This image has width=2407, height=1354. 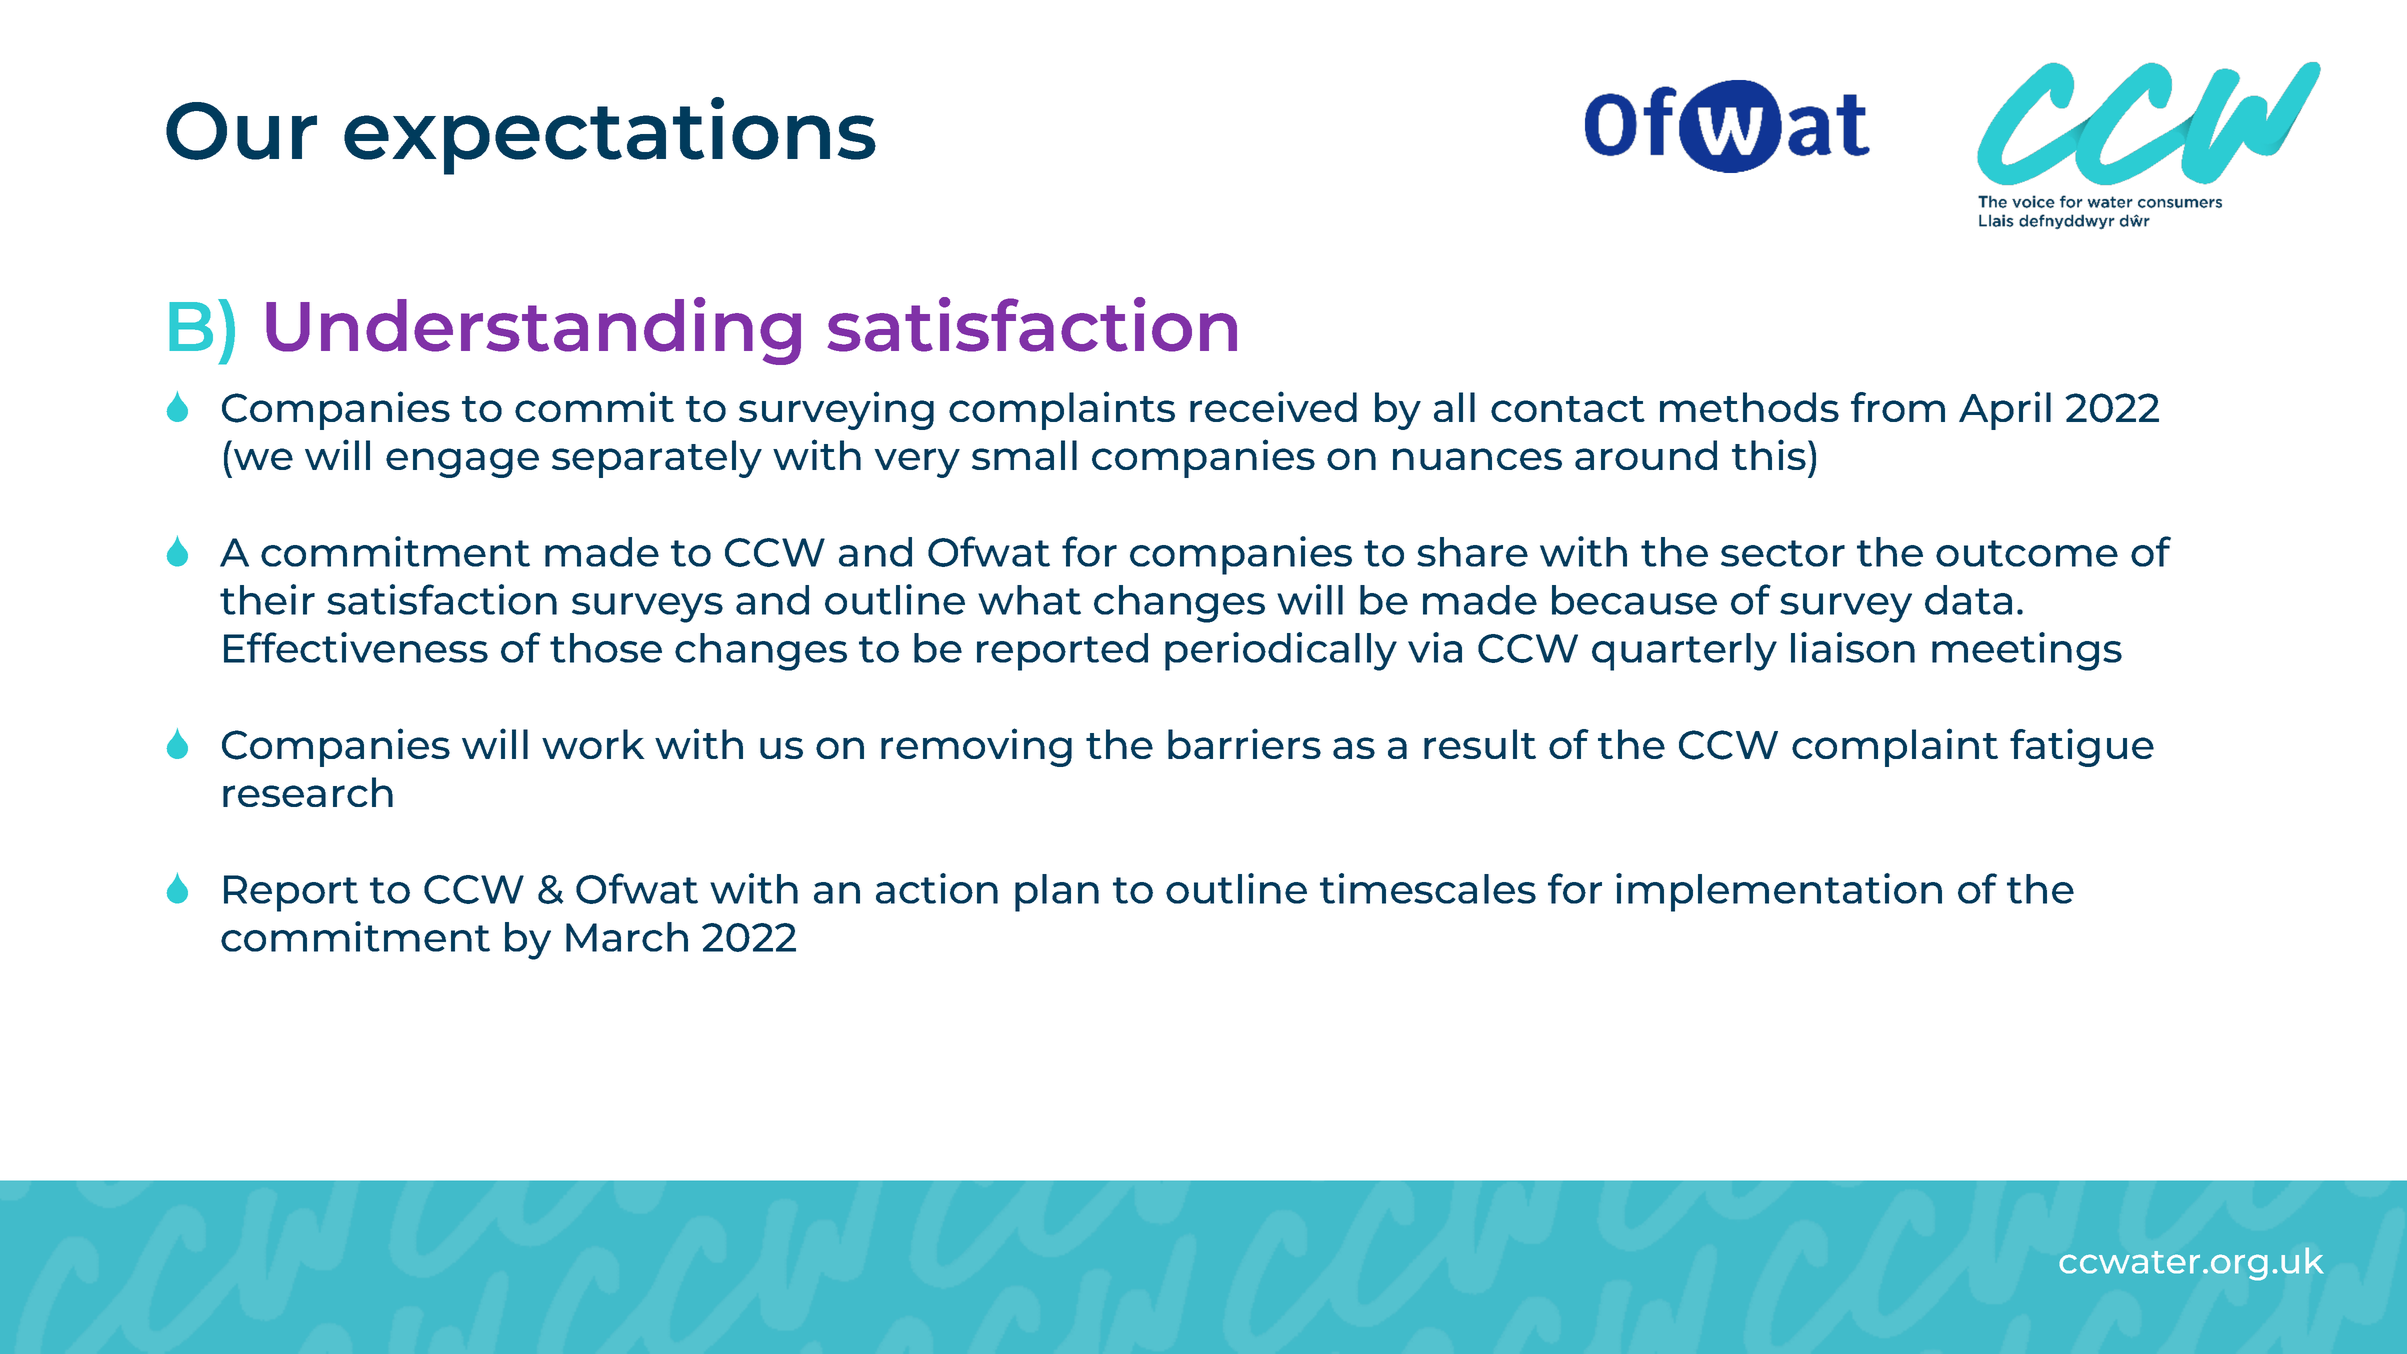 What do you see at coordinates (627, 937) in the image?
I see `March` at bounding box center [627, 937].
